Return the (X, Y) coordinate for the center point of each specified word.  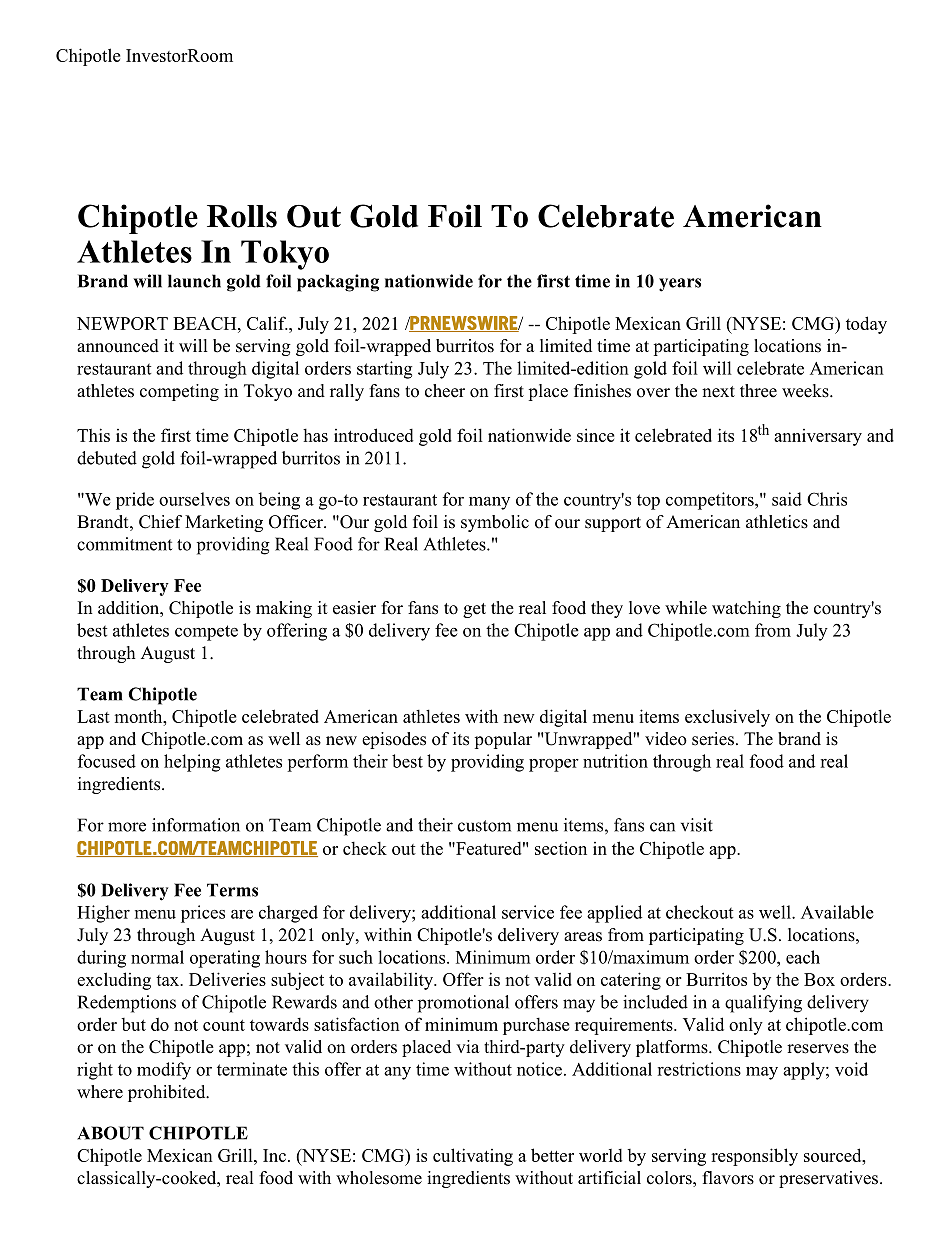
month (139, 716)
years (680, 285)
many (489, 503)
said (787, 499)
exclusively (727, 718)
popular (503, 740)
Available (837, 912)
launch (194, 281)
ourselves (194, 499)
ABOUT (110, 1133)
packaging (338, 283)
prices (203, 914)
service (528, 912)
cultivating (473, 1157)
